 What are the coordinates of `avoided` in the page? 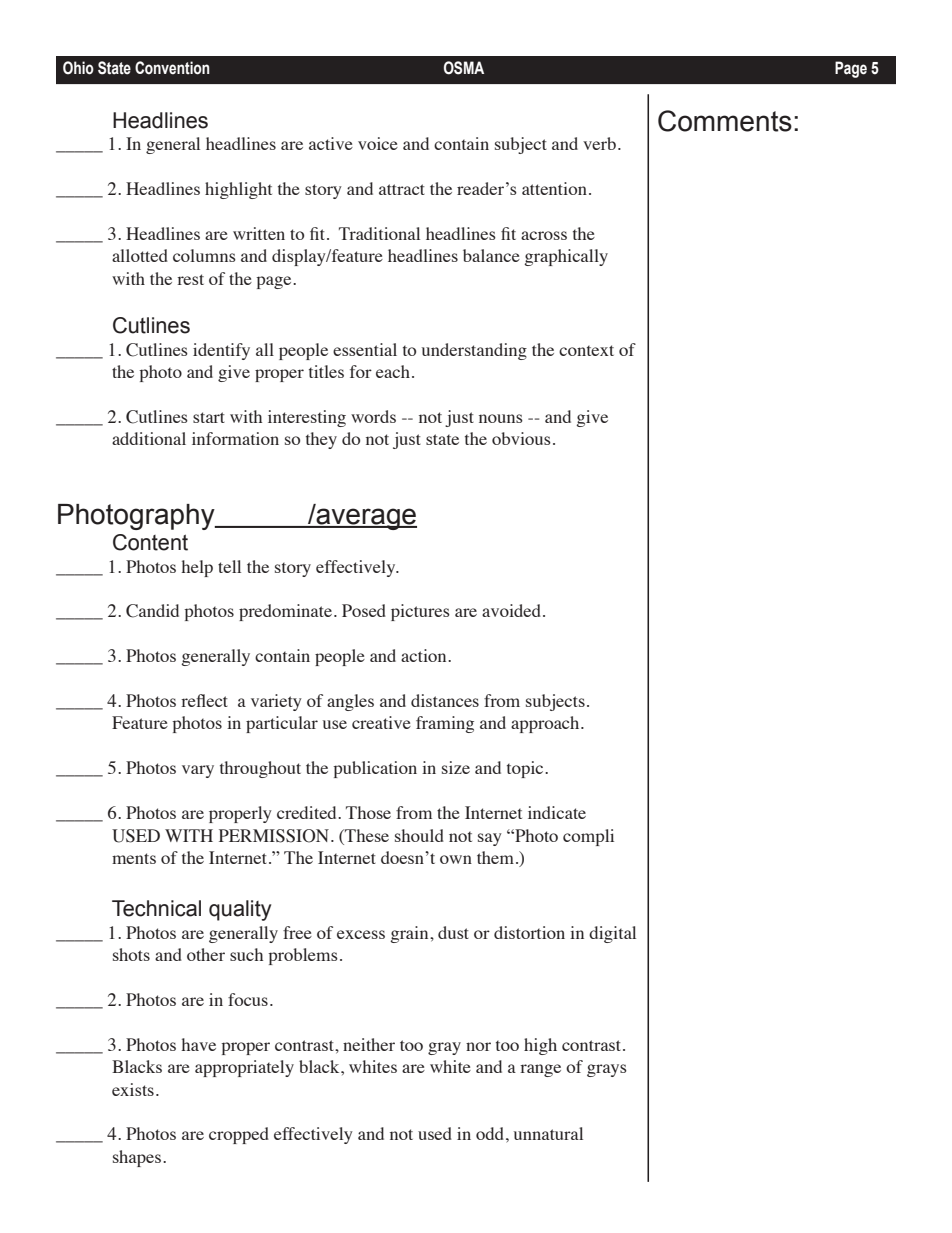 It's located at (513, 610).
